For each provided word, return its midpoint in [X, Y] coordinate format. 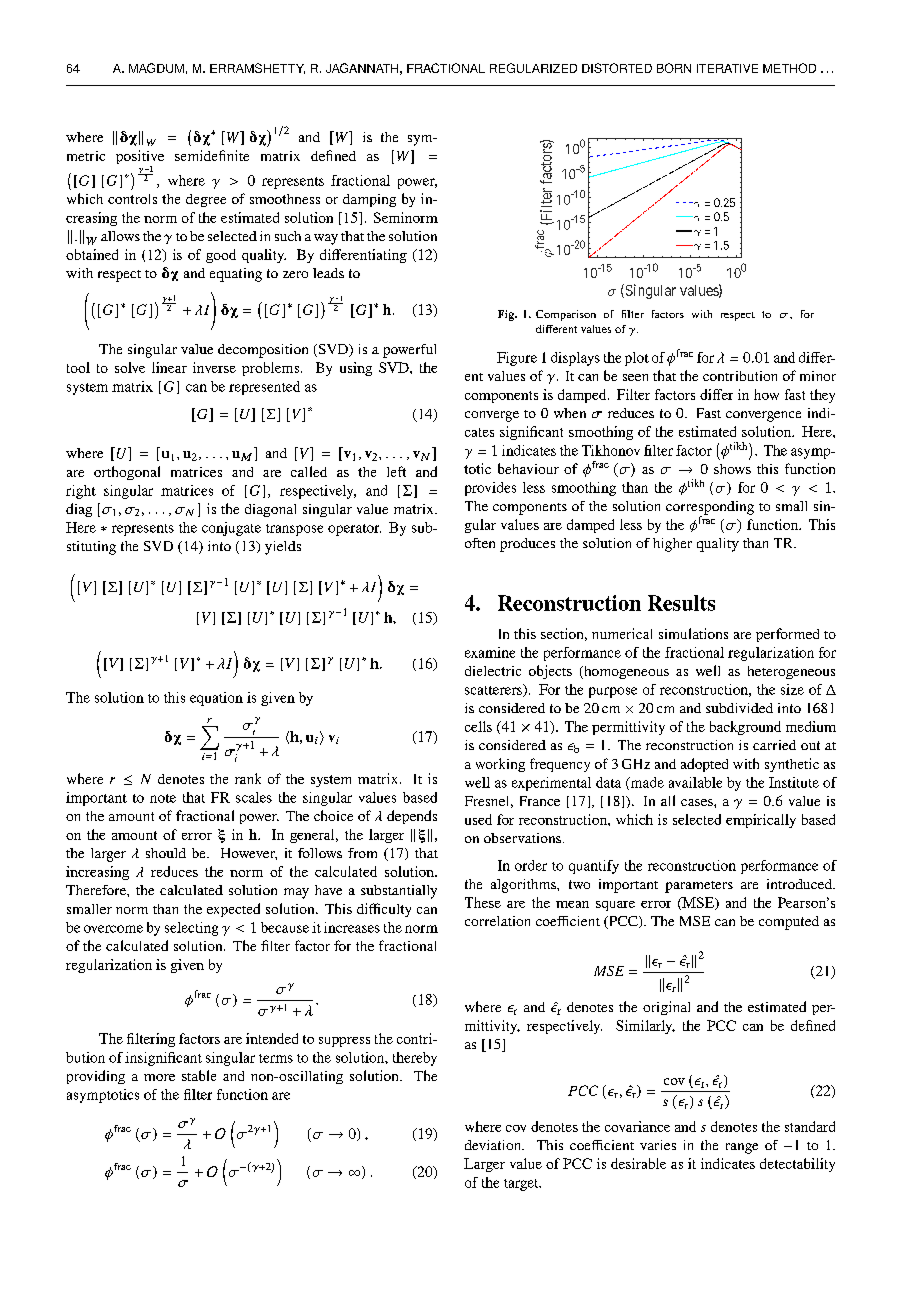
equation [216, 699]
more [159, 1077]
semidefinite [212, 155]
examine [490, 652]
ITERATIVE [727, 68]
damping [369, 200]
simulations [693, 633]
